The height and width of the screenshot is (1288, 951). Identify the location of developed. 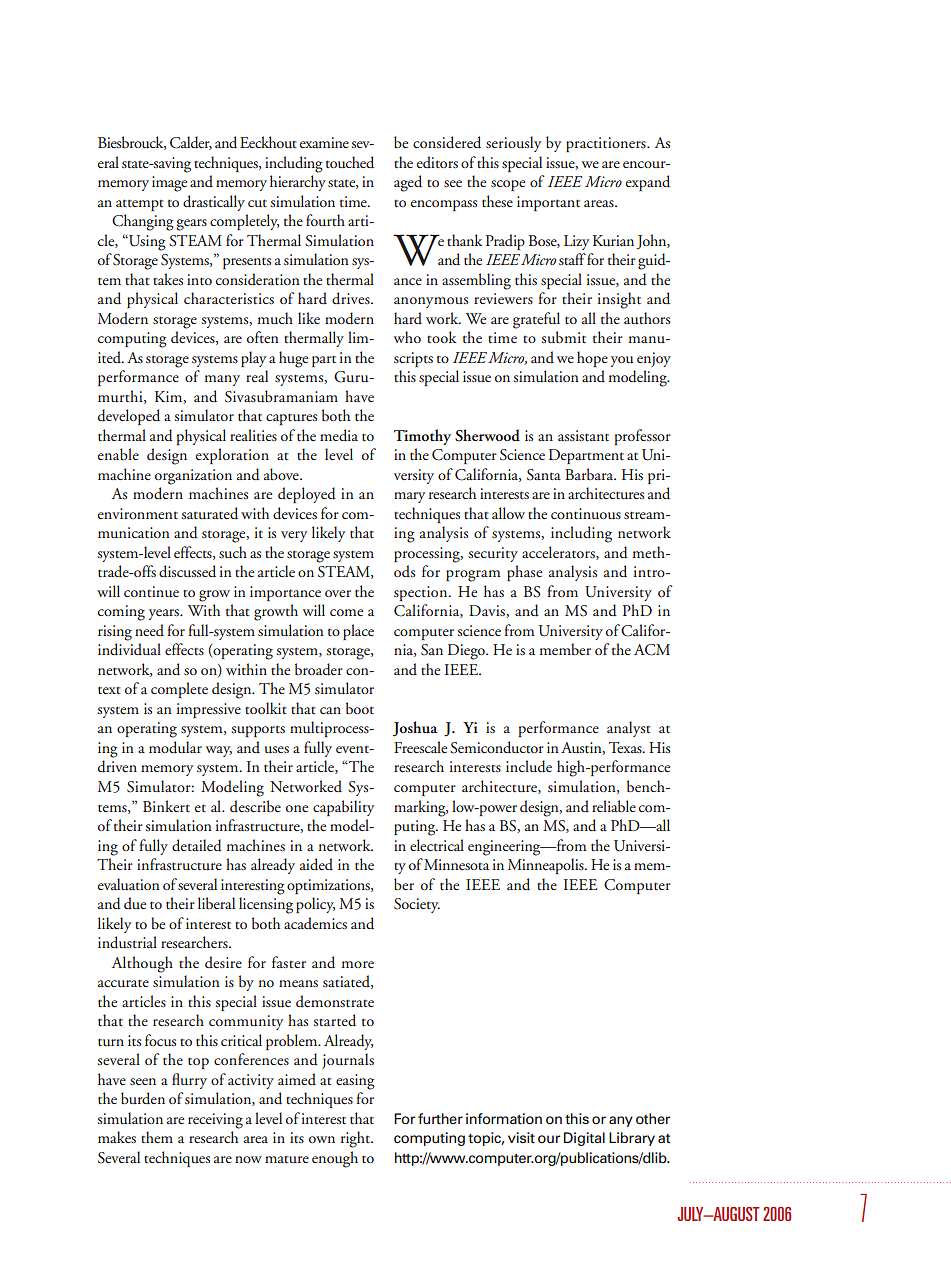
(129, 417).
